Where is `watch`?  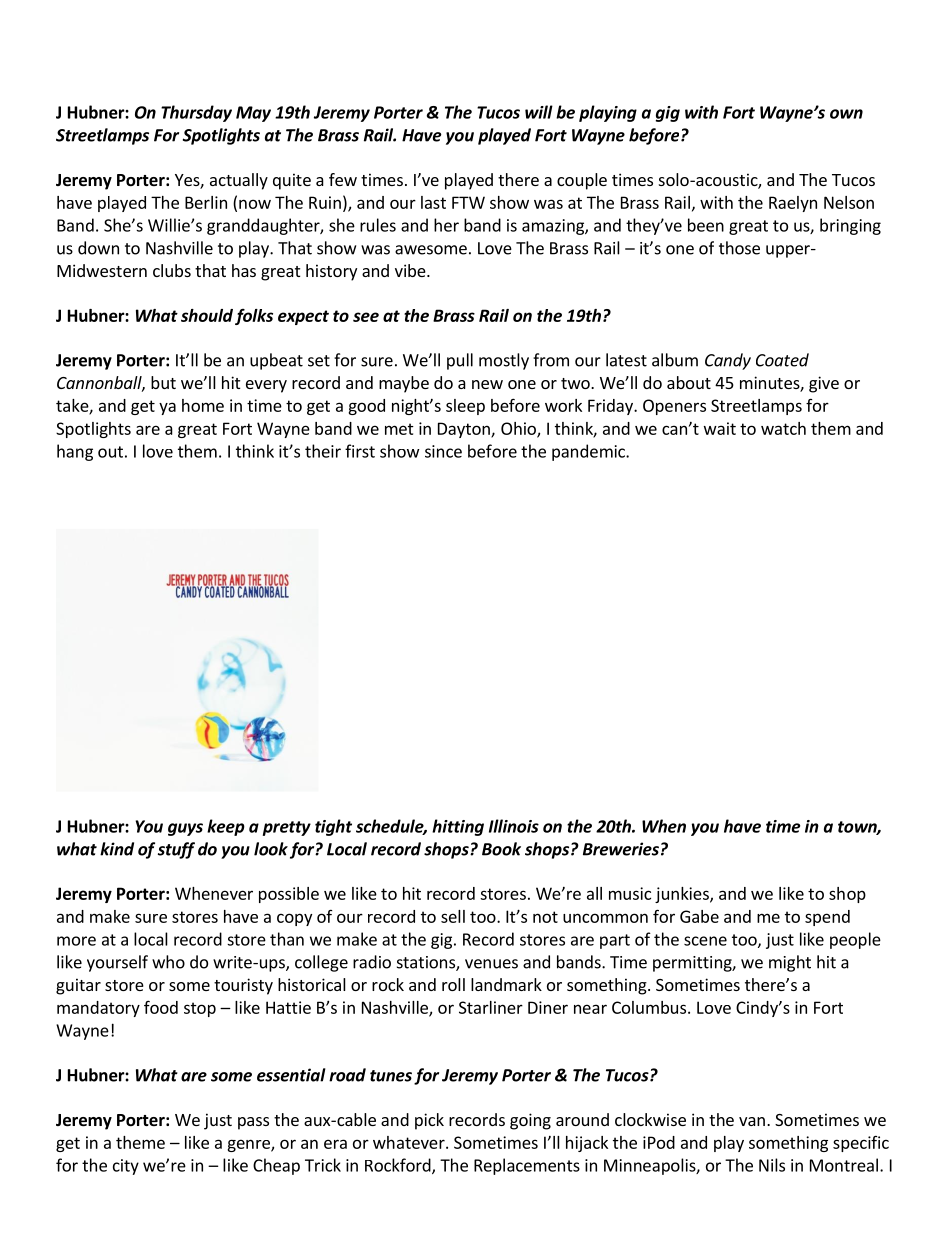
watch is located at coordinates (783, 428).
